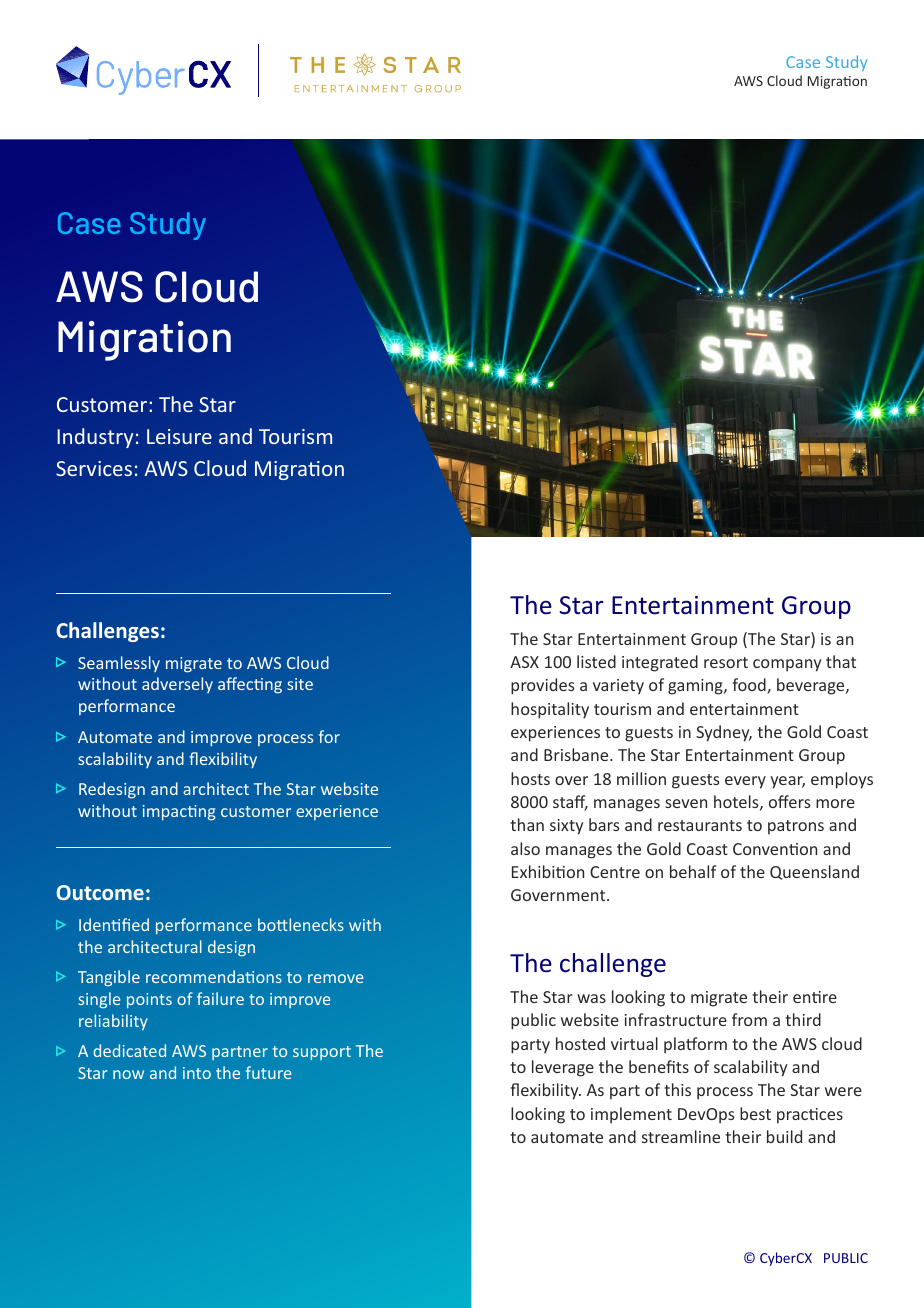 This screenshot has height=1308, width=924. Describe the element at coordinates (197, 1073) in the screenshot. I see `into` at that location.
